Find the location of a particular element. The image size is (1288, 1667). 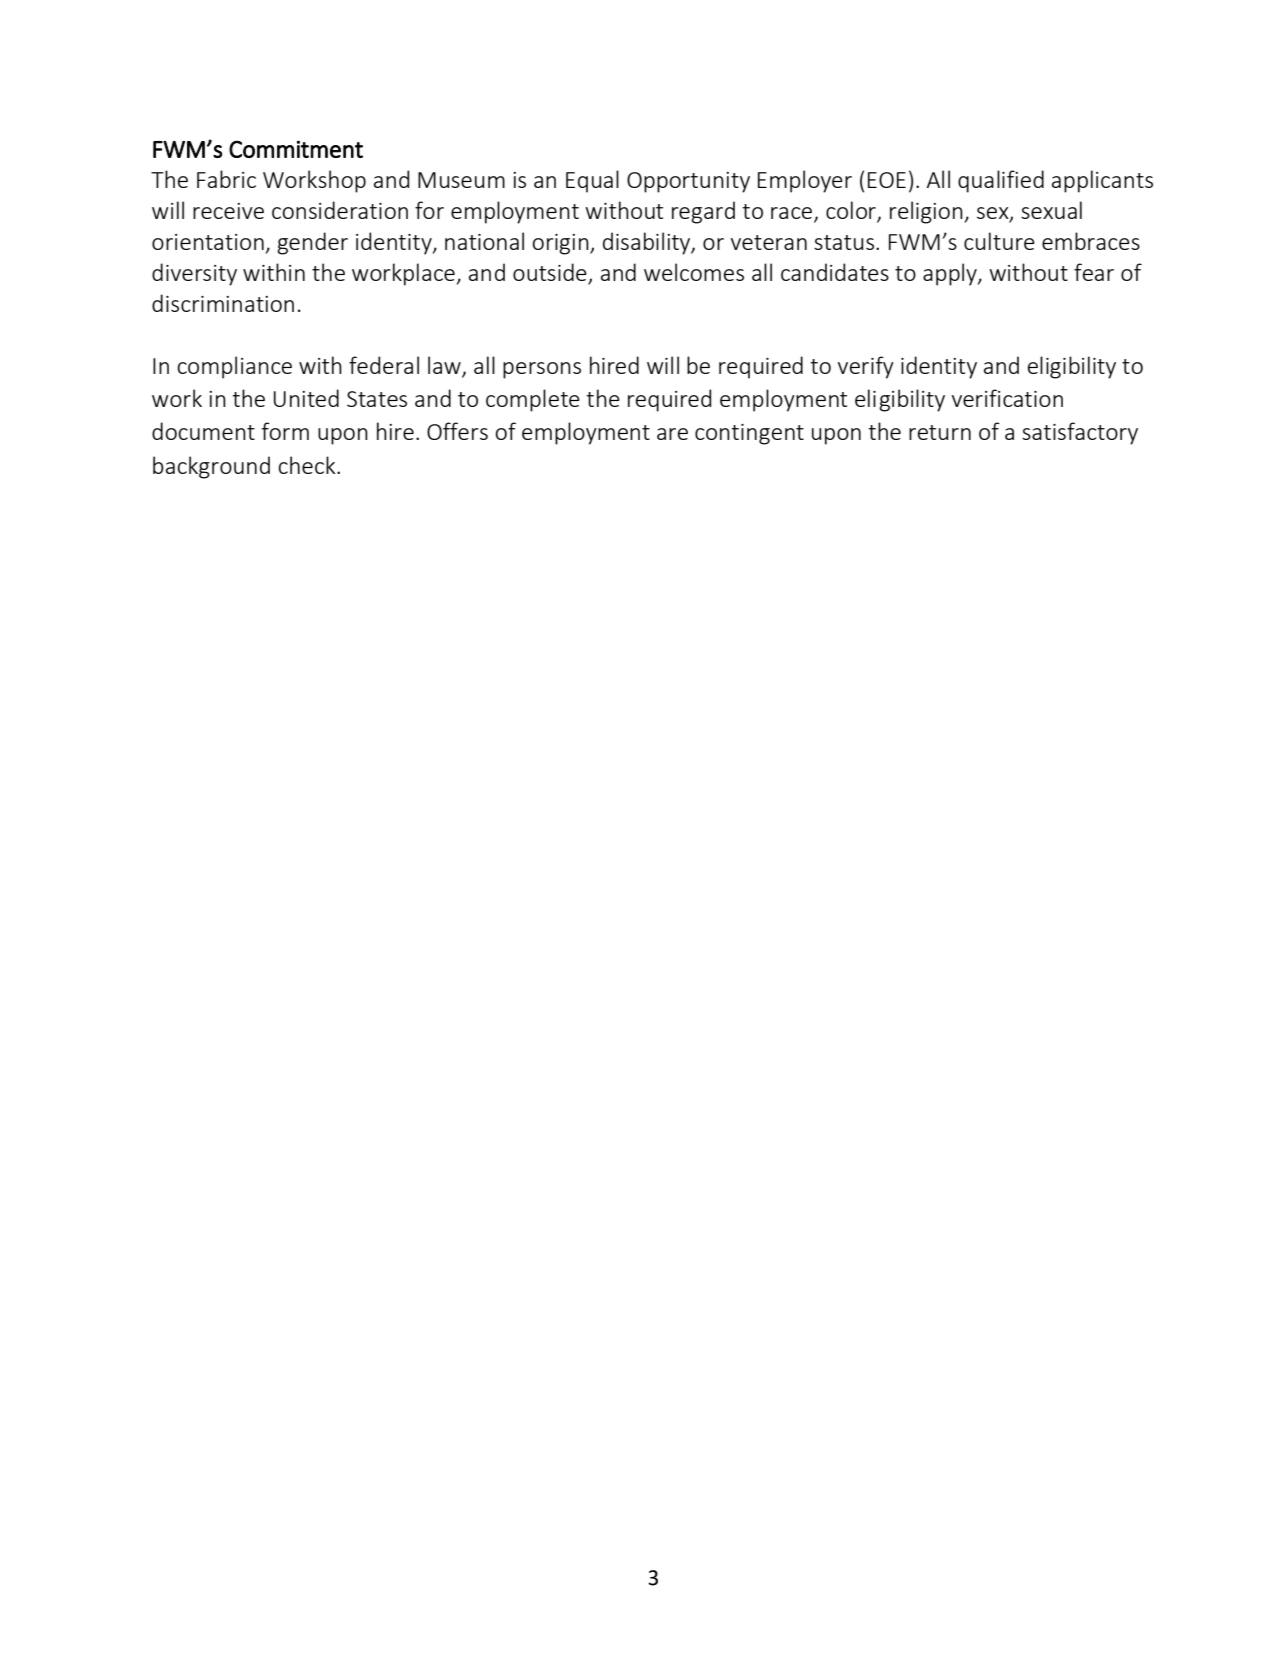

qualified is located at coordinates (1001, 181).
